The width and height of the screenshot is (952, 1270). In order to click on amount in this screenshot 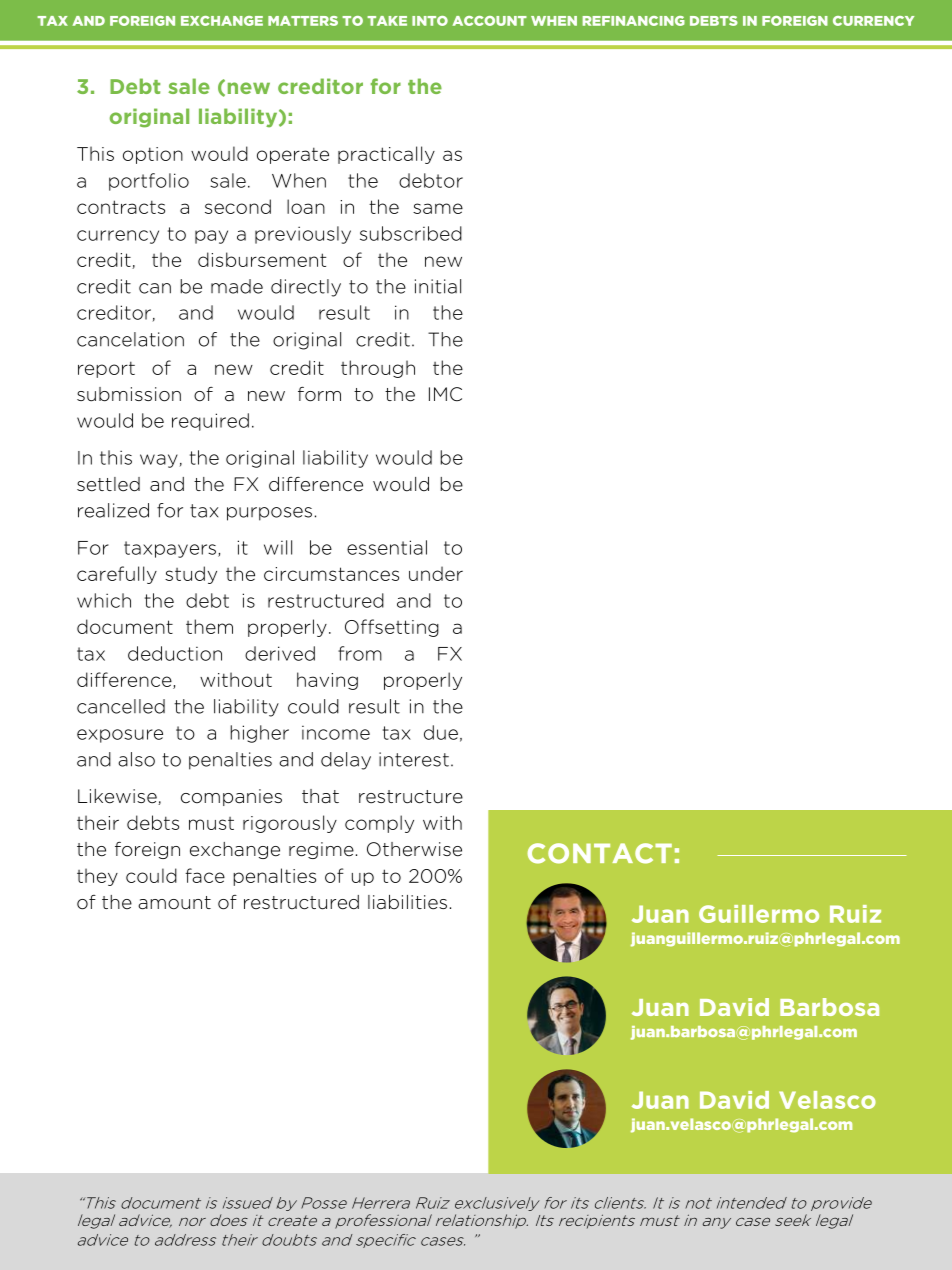, I will do `click(174, 903)`.
